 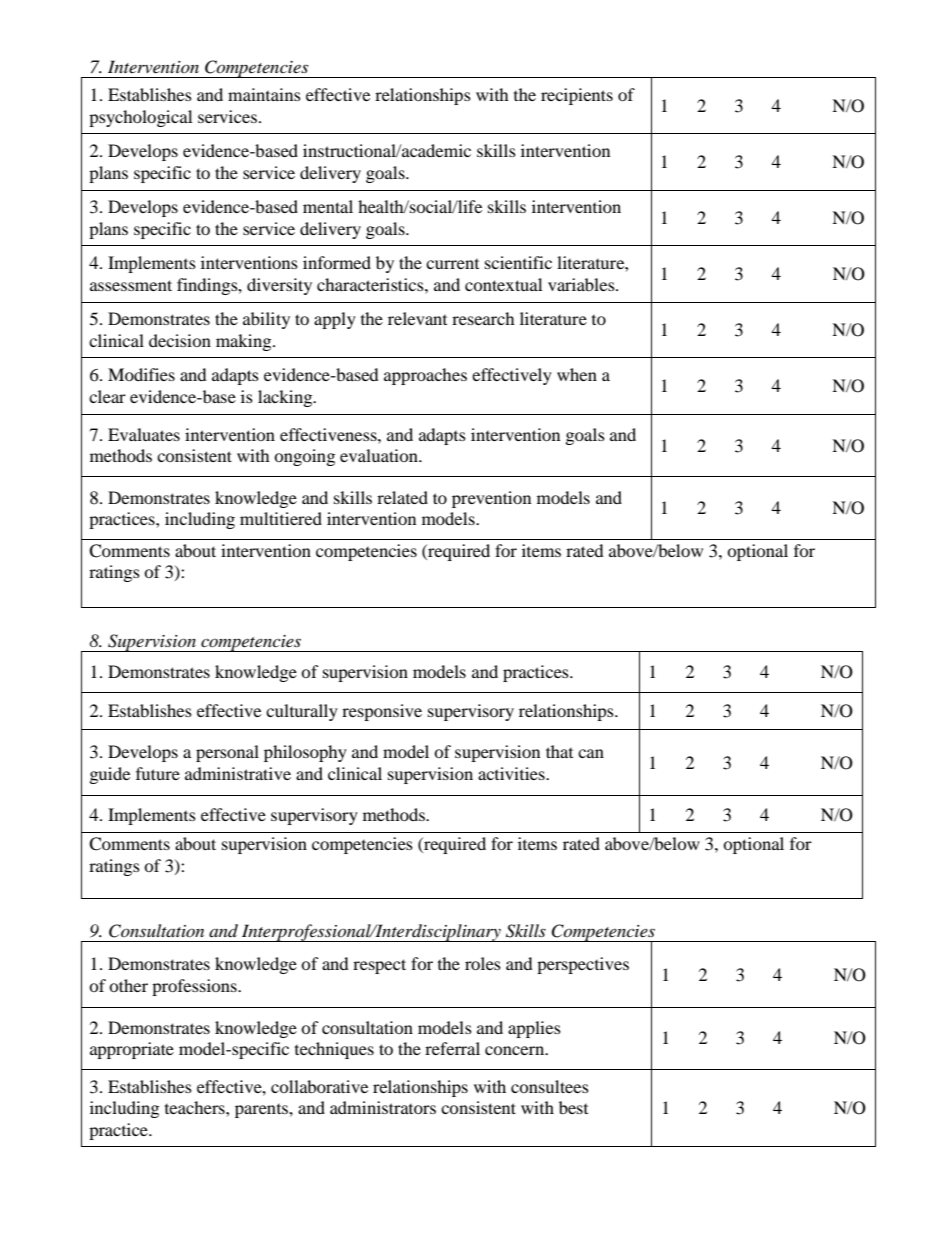 What do you see at coordinates (180, 340) in the document?
I see `decision` at bounding box center [180, 340].
